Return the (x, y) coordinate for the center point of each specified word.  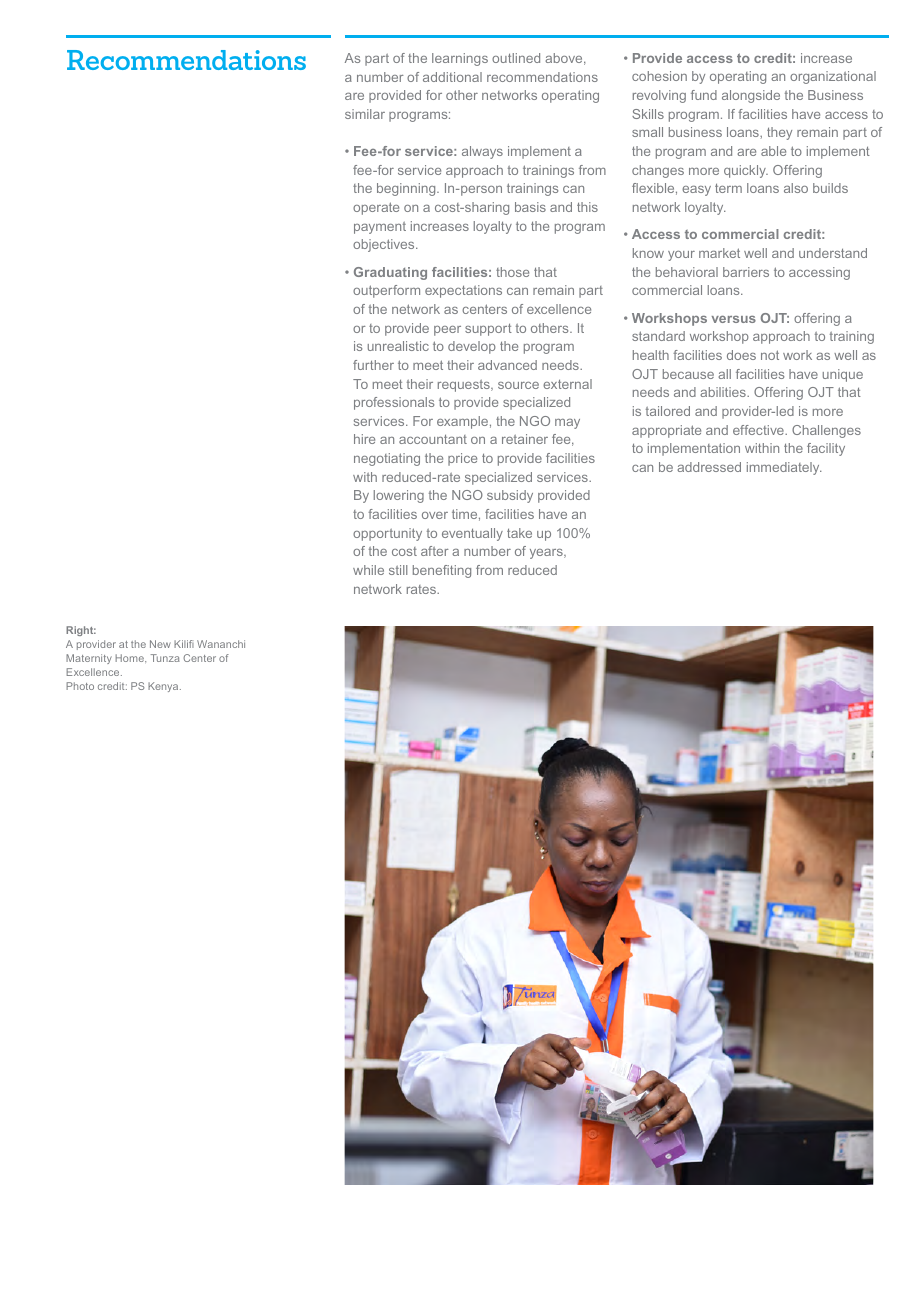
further (373, 365)
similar (365, 114)
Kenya (164, 687)
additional (452, 77)
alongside (751, 96)
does (741, 355)
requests (465, 386)
